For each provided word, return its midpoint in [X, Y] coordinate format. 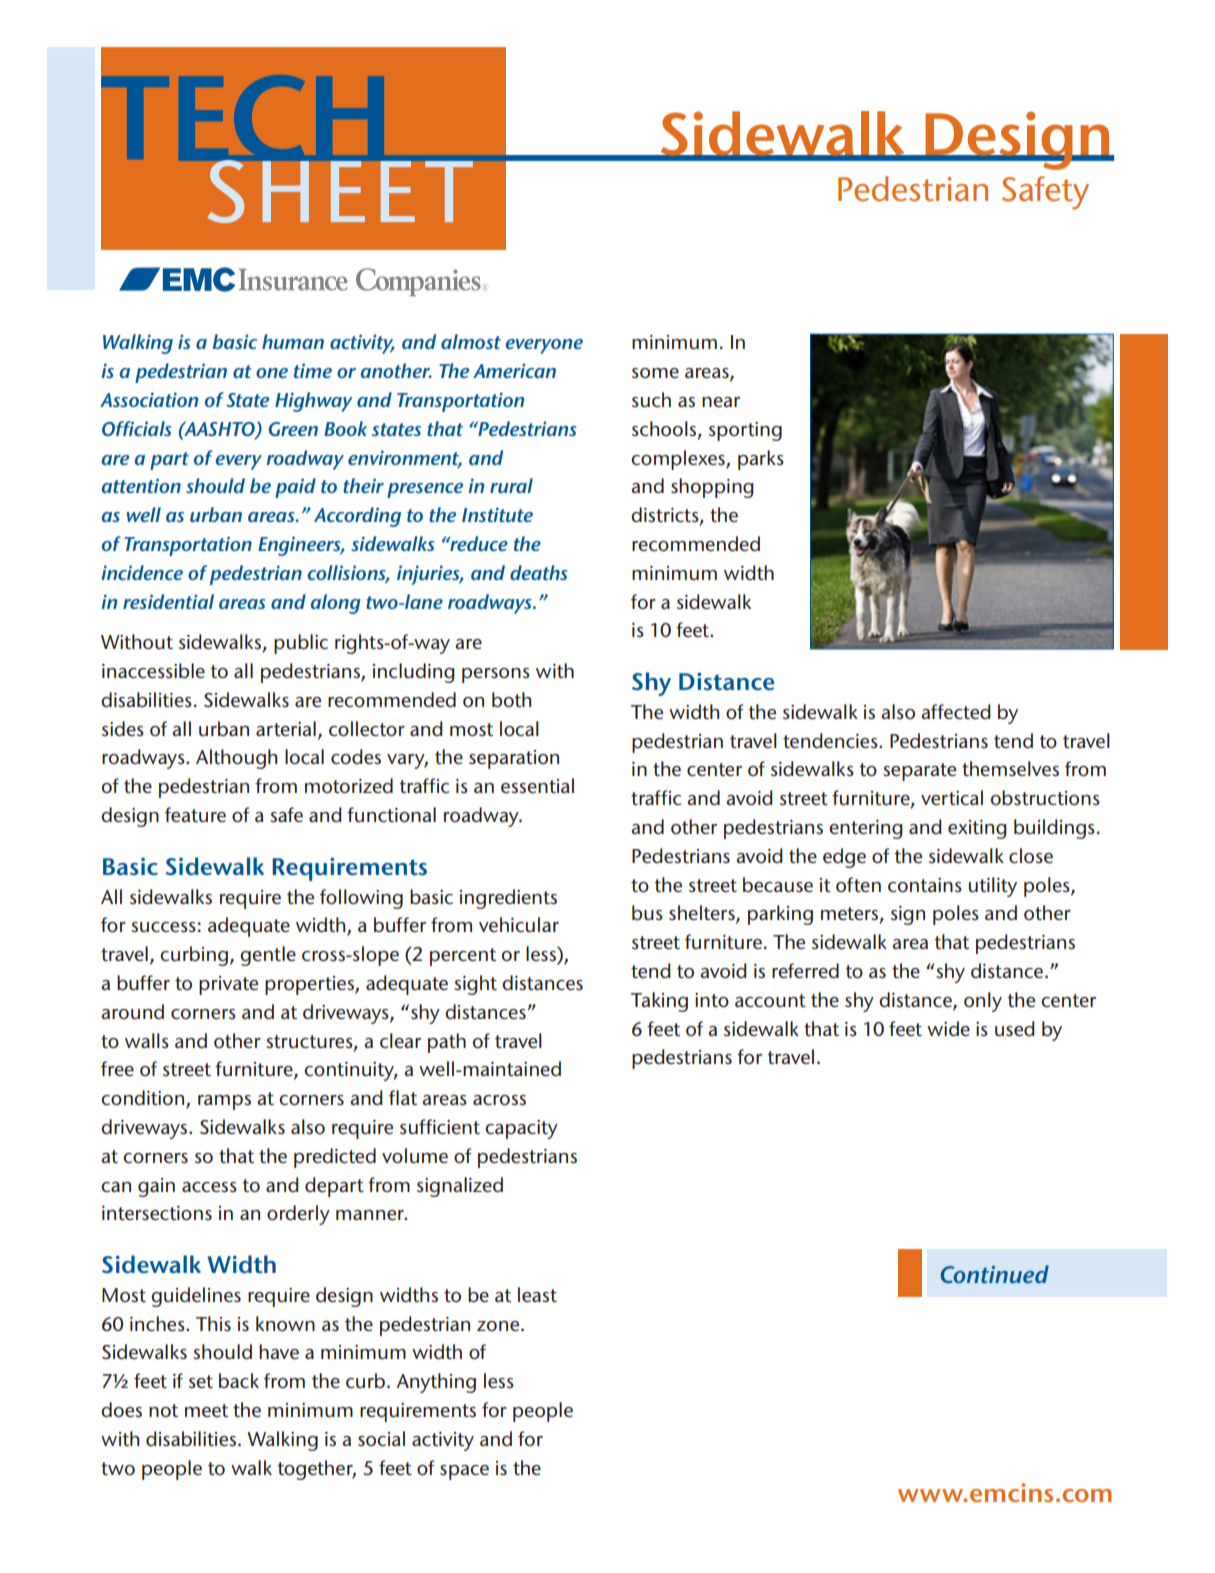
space [464, 1472]
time [313, 370]
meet [206, 1410]
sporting [745, 431]
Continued [994, 1274]
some [655, 373]
